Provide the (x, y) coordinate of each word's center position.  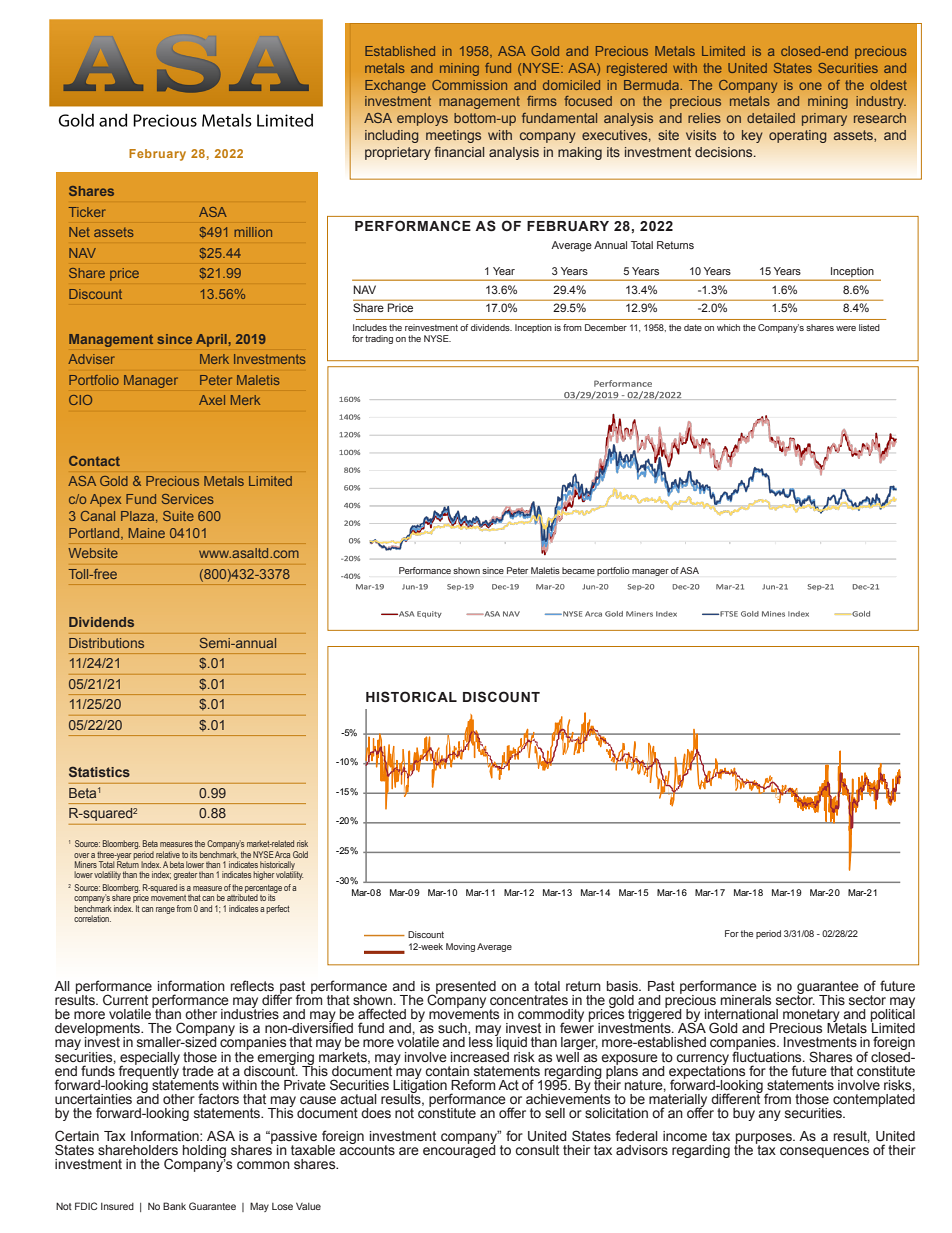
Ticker (87, 212)
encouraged (459, 1150)
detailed (771, 118)
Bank (174, 1206)
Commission (469, 85)
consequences (824, 1152)
